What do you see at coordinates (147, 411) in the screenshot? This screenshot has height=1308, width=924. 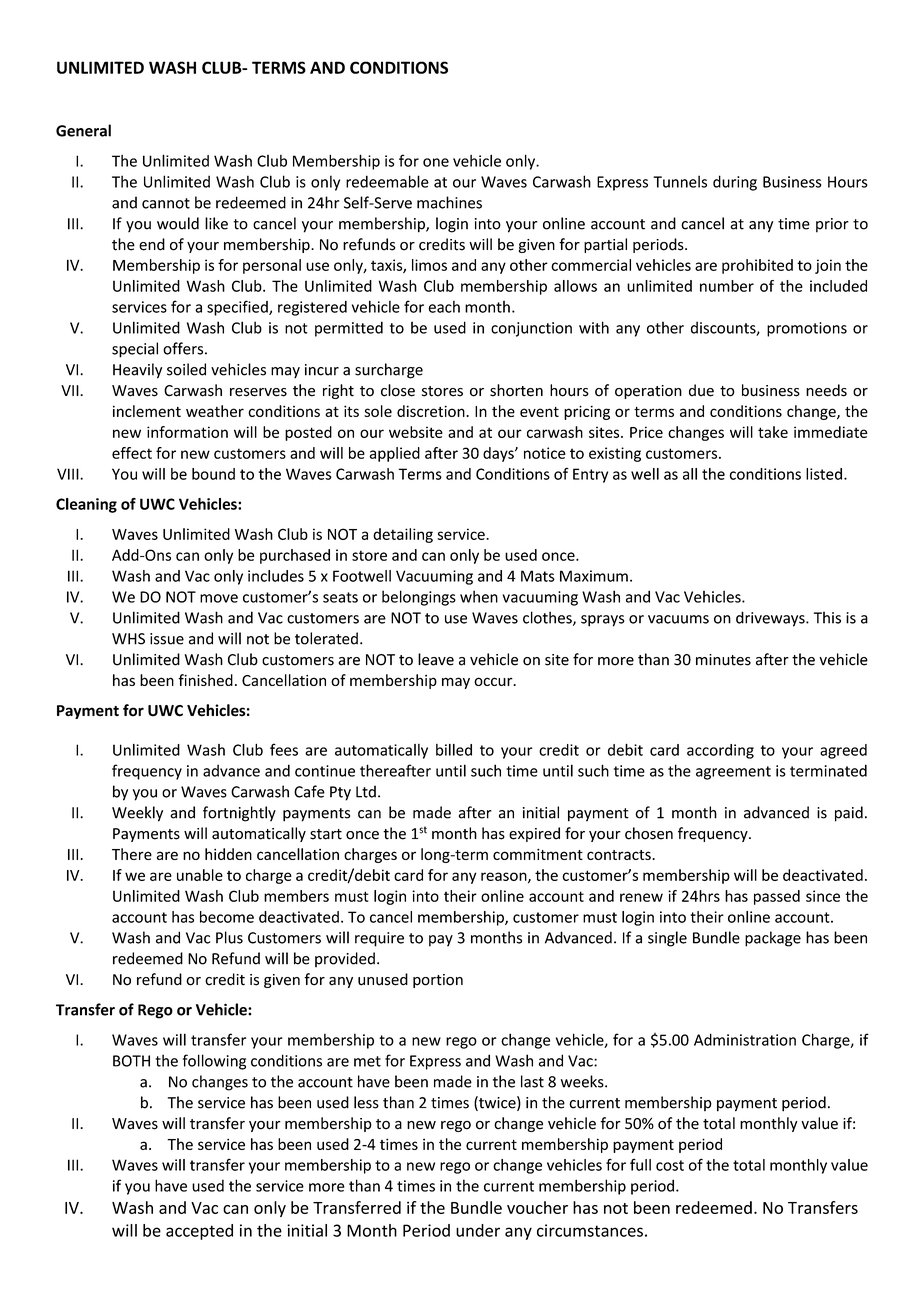 I see `inclement` at bounding box center [147, 411].
